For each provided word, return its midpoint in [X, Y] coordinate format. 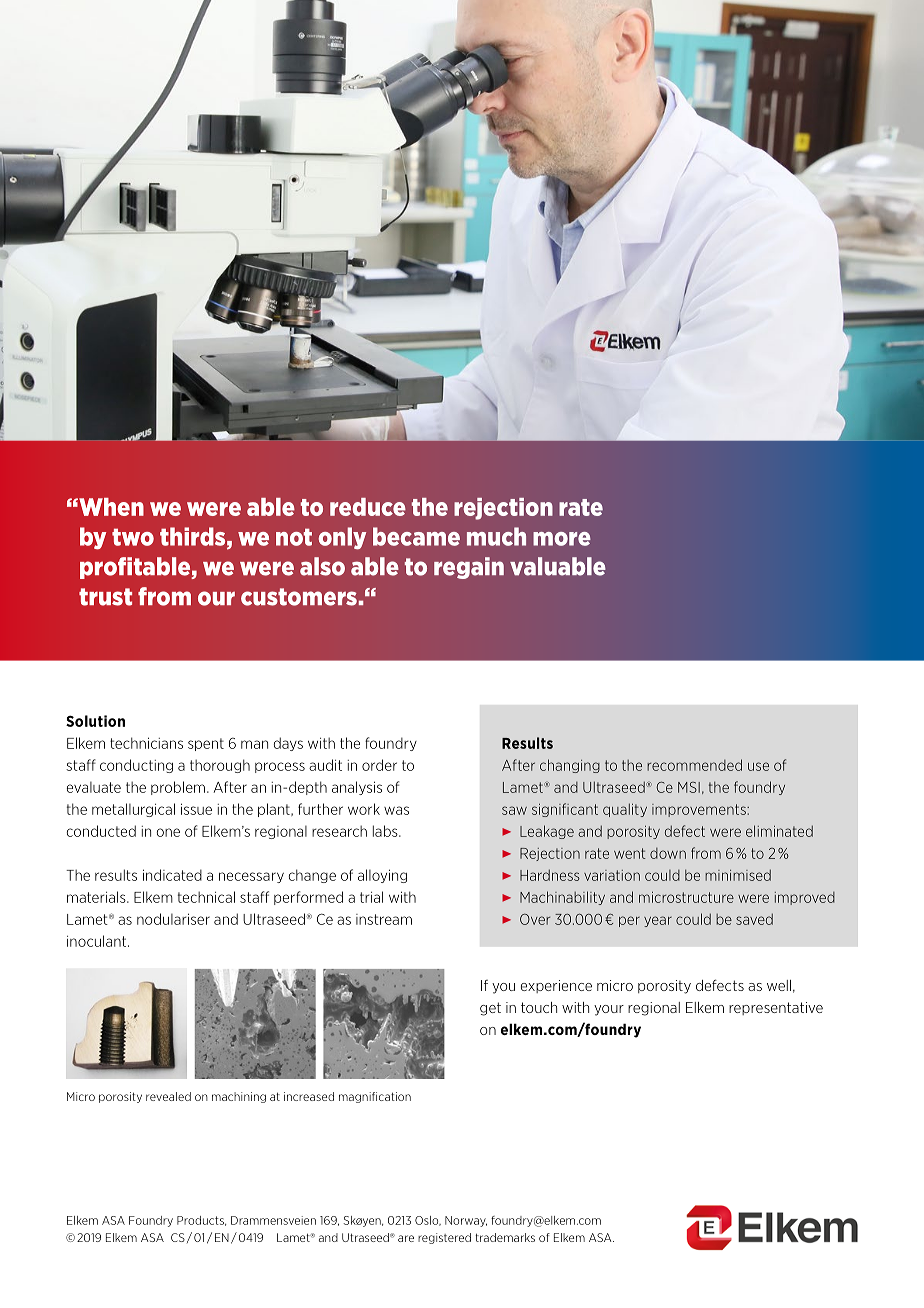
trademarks [505, 1237]
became [416, 536]
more [562, 539]
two [133, 537]
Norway [466, 1221]
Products [201, 1221]
